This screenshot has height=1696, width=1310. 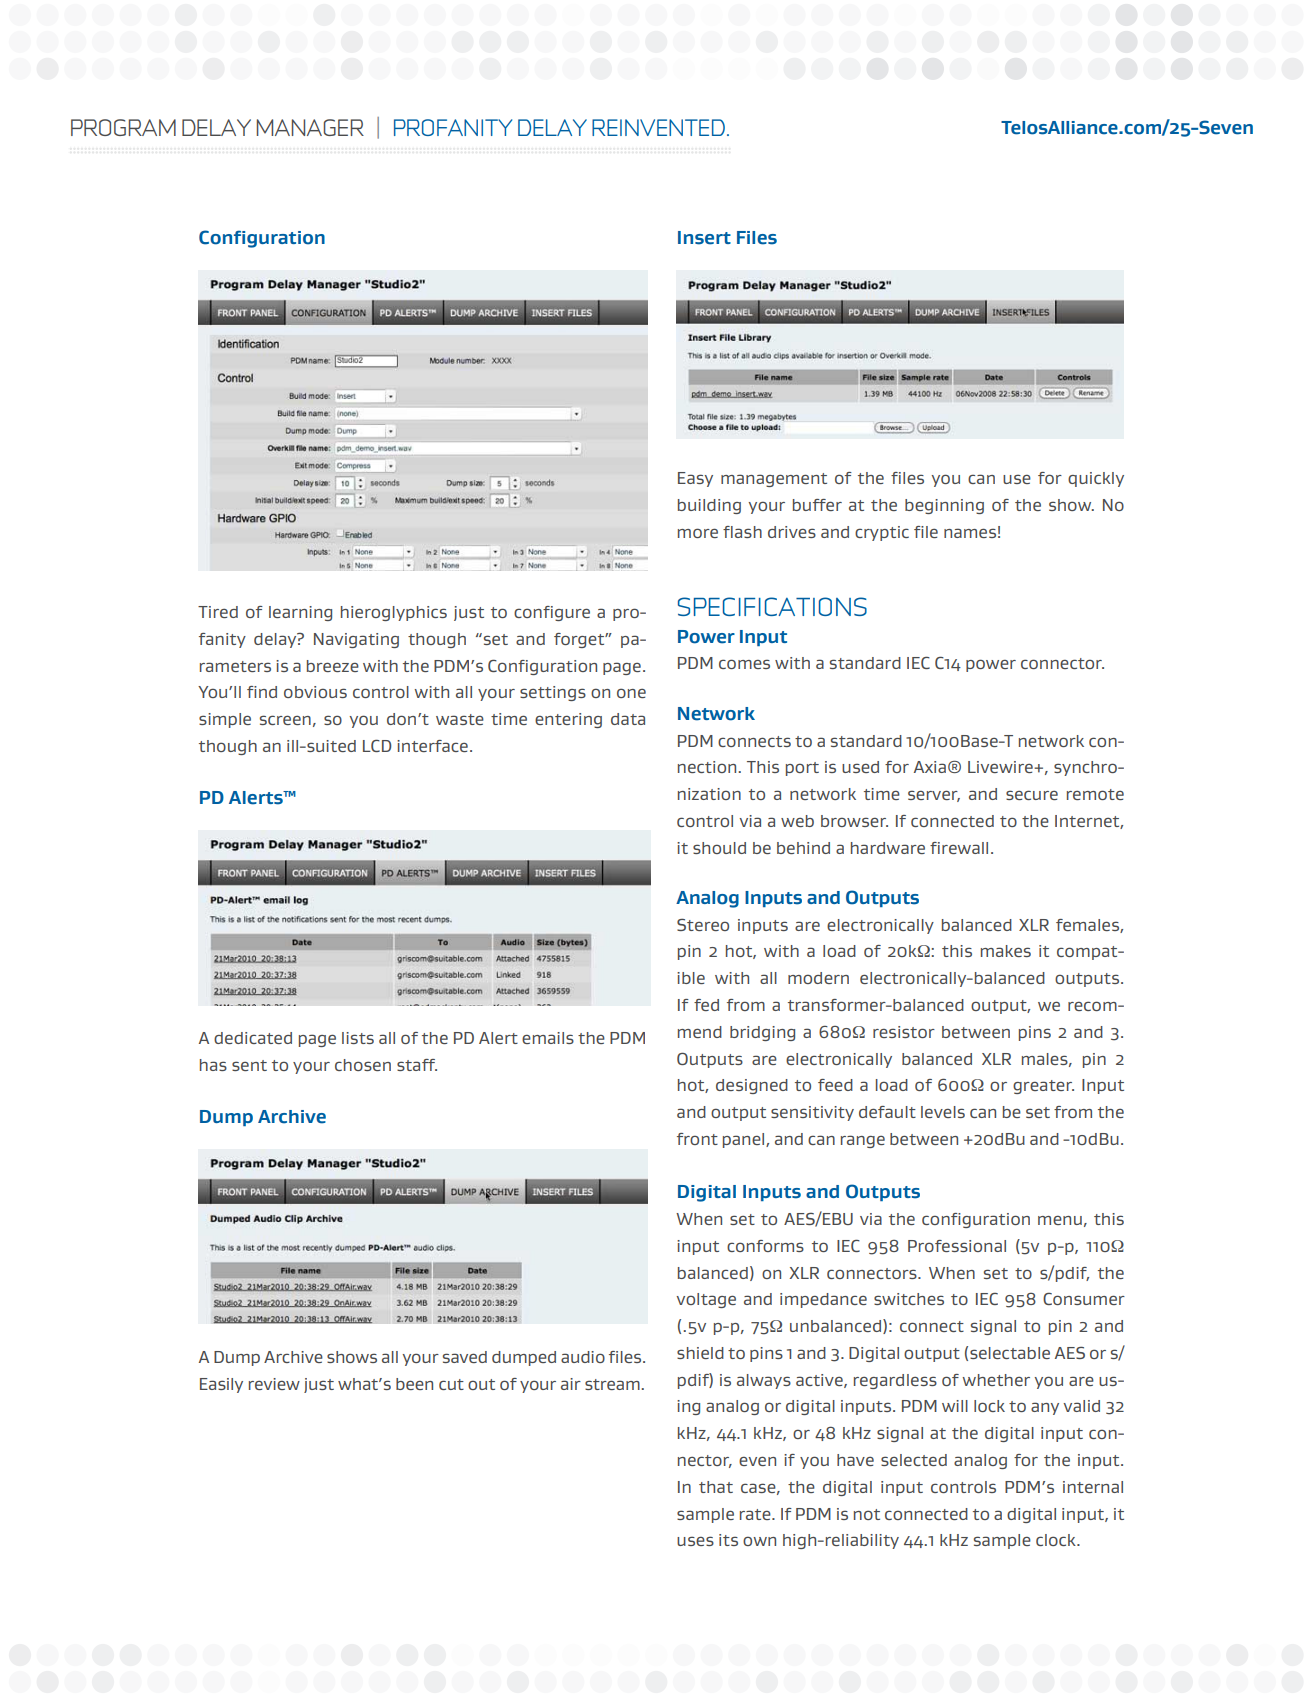 What do you see at coordinates (658, 127) in the screenshot?
I see `REINVENTED` at bounding box center [658, 127].
